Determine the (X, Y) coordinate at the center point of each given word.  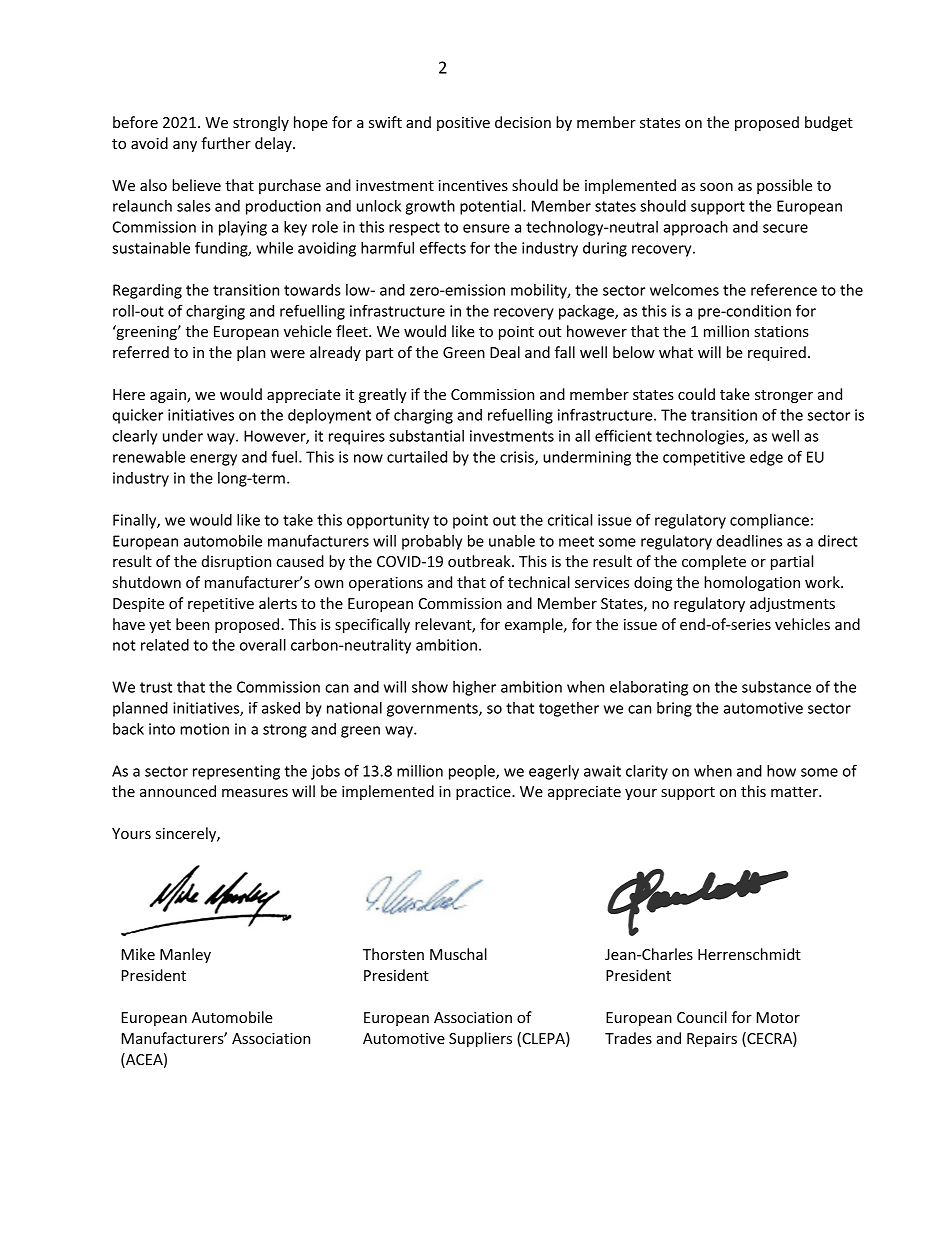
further (226, 143)
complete (714, 562)
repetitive (221, 605)
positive (463, 124)
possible (784, 186)
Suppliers (480, 1039)
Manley (185, 955)
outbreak (480, 561)
